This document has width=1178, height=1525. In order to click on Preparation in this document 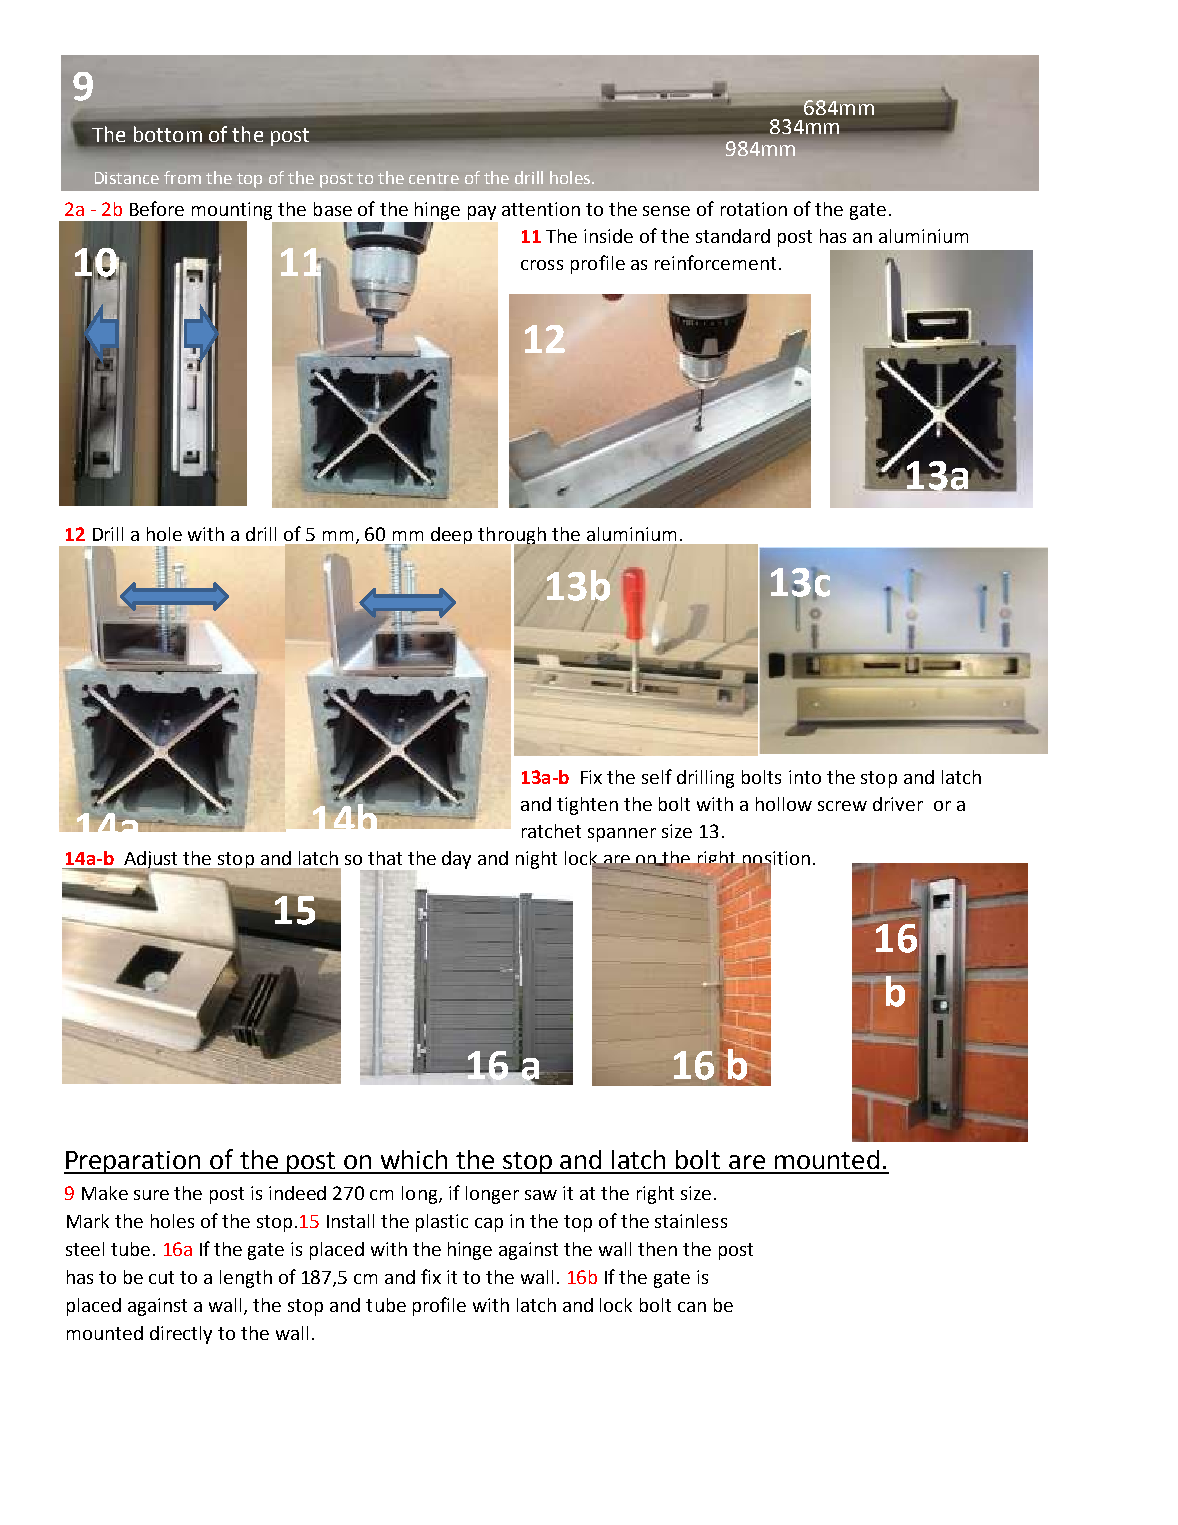, I will do `click(133, 1162)`.
